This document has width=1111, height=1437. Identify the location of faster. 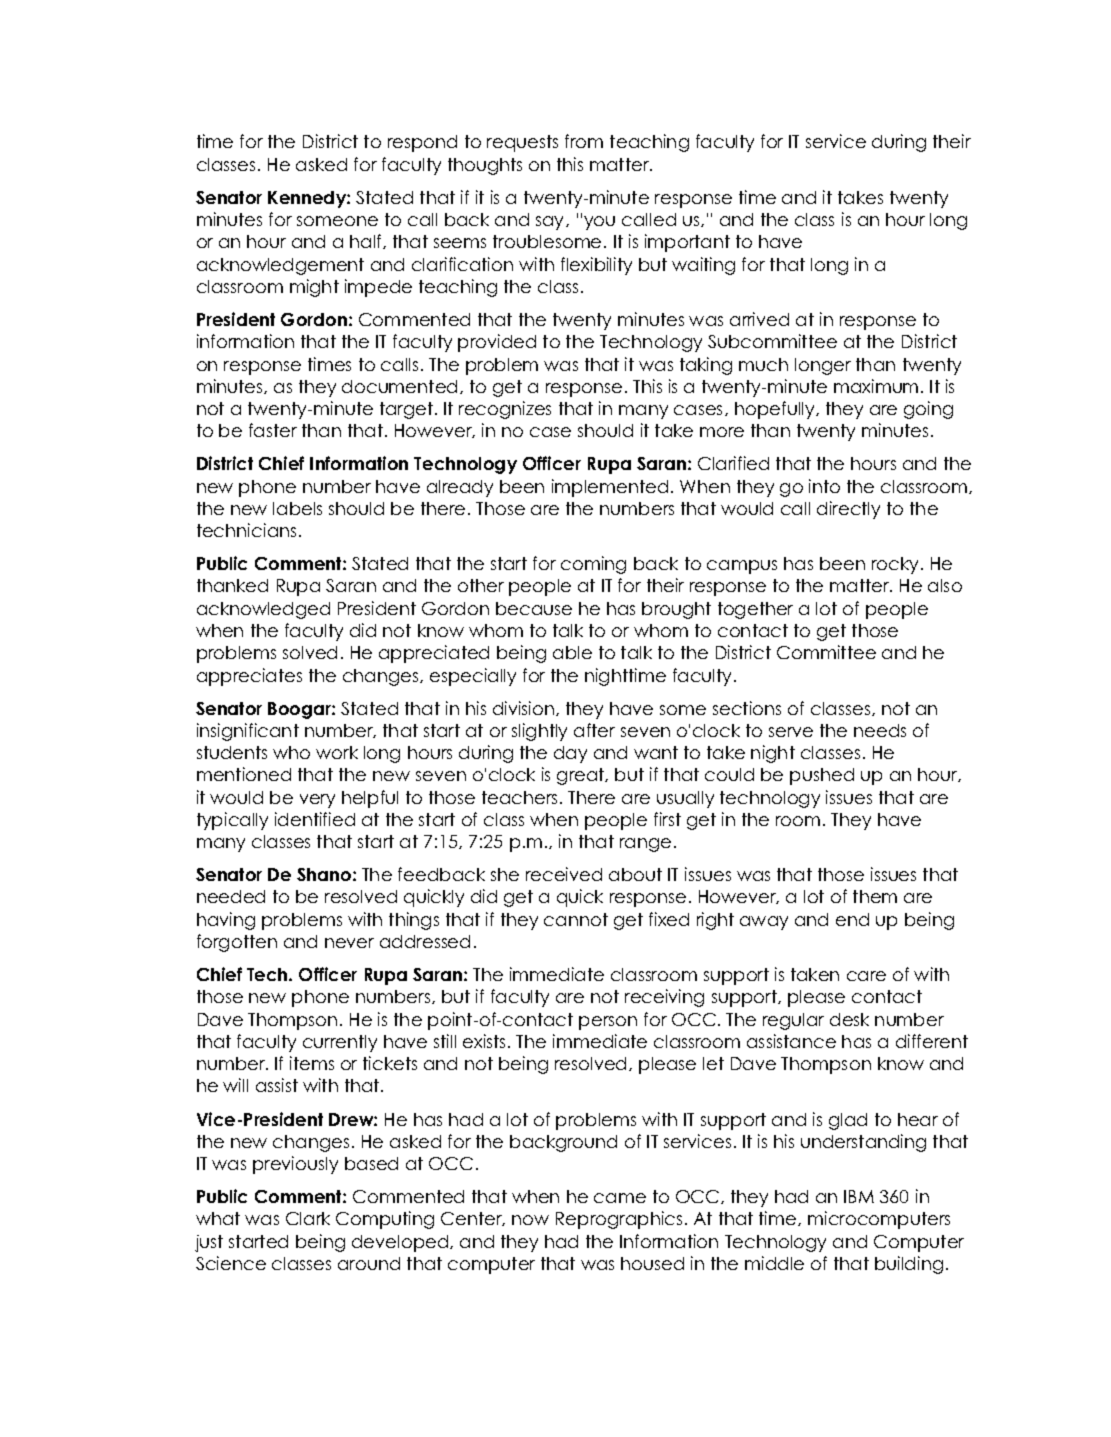
(273, 430).
